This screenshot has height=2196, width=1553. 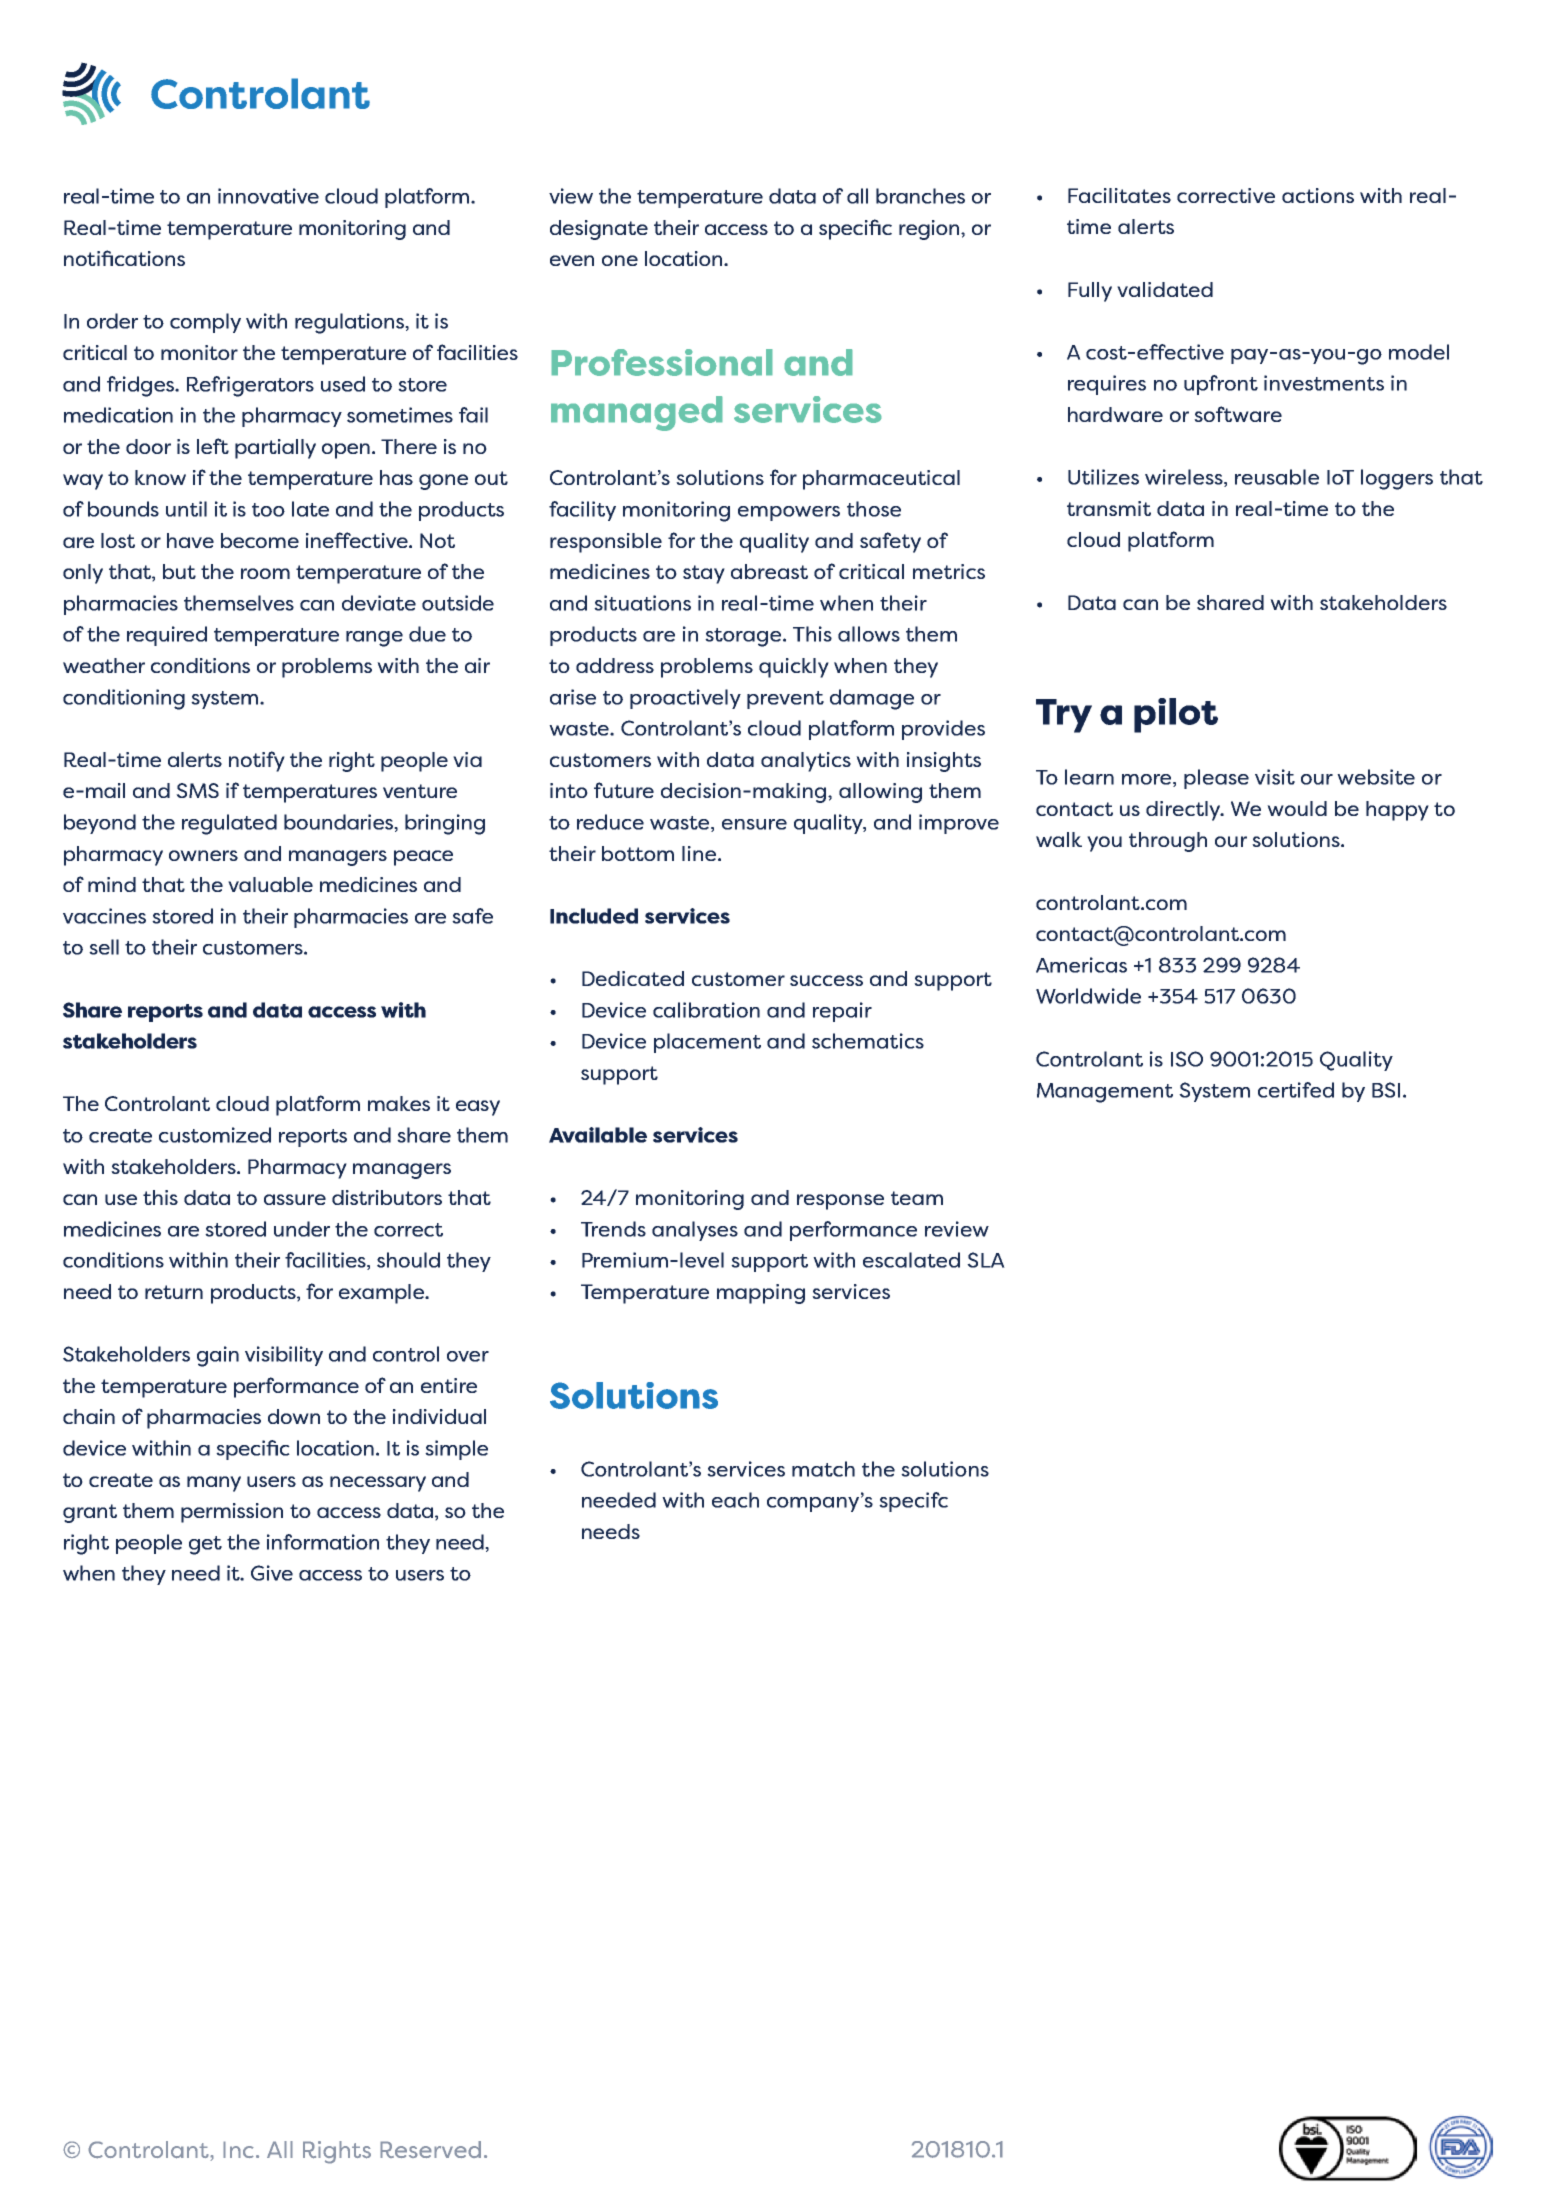 I want to click on designate, so click(x=599, y=230).
